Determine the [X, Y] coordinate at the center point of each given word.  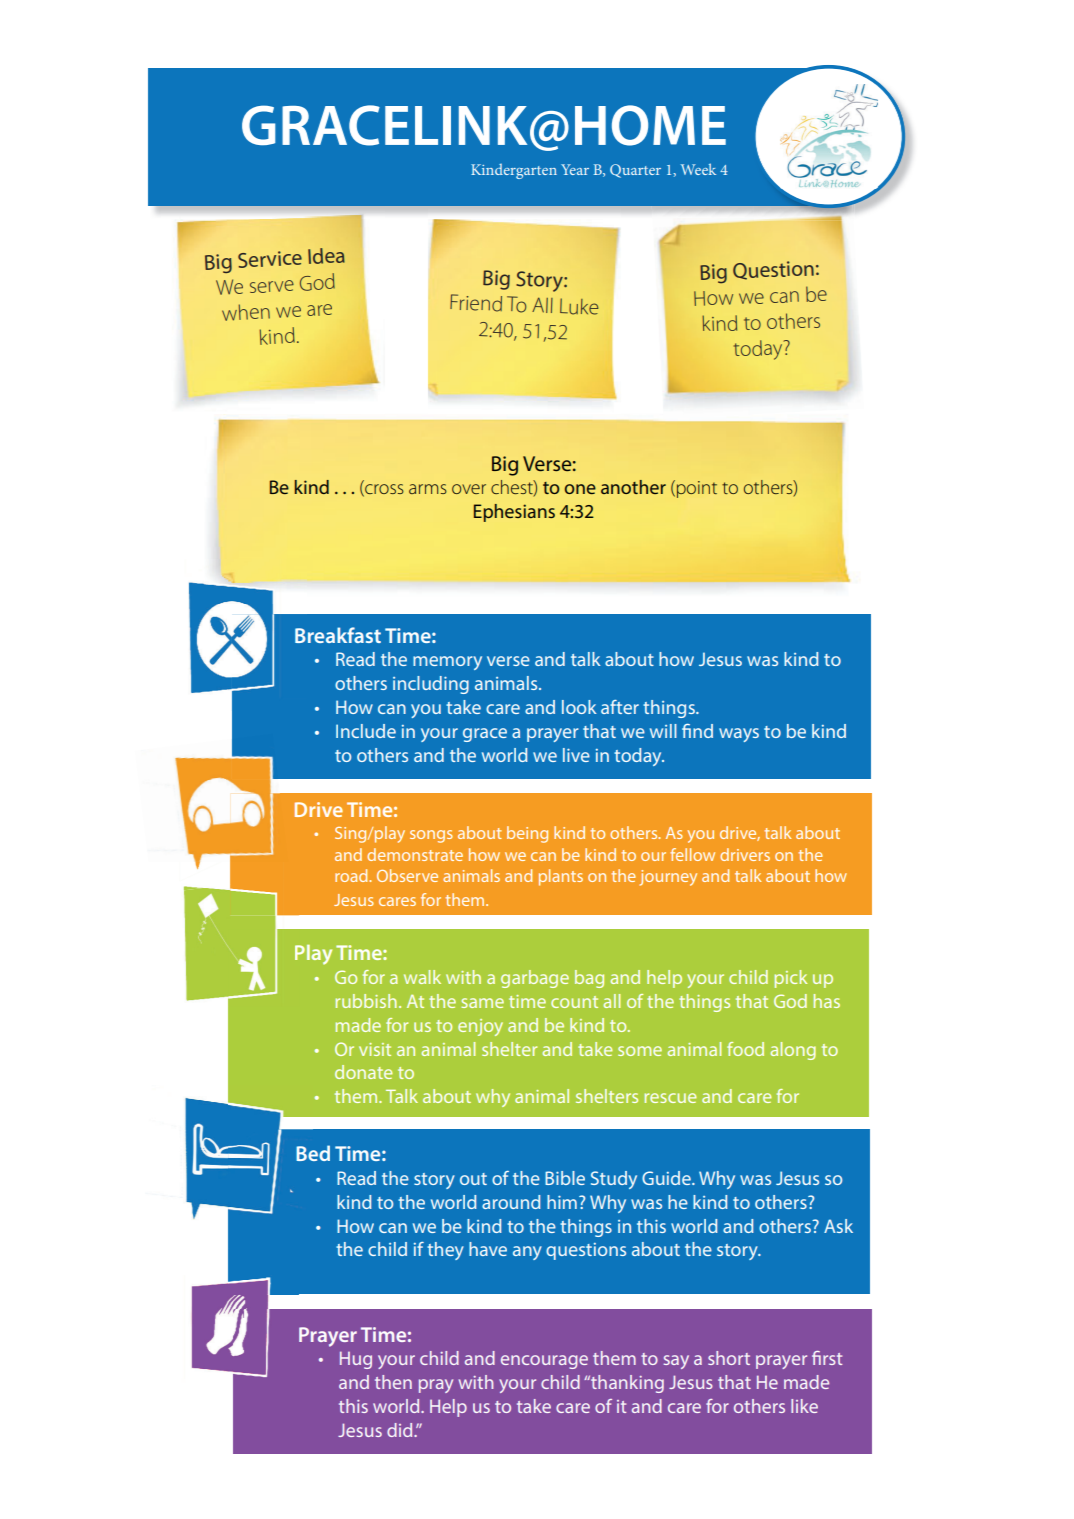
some [640, 1051]
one [580, 489]
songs [431, 836]
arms [428, 489]
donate [364, 1072]
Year [575, 169]
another [633, 487]
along [793, 1051]
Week [698, 169]
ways [739, 735]
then [393, 1382]
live [576, 755]
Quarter [635, 171]
